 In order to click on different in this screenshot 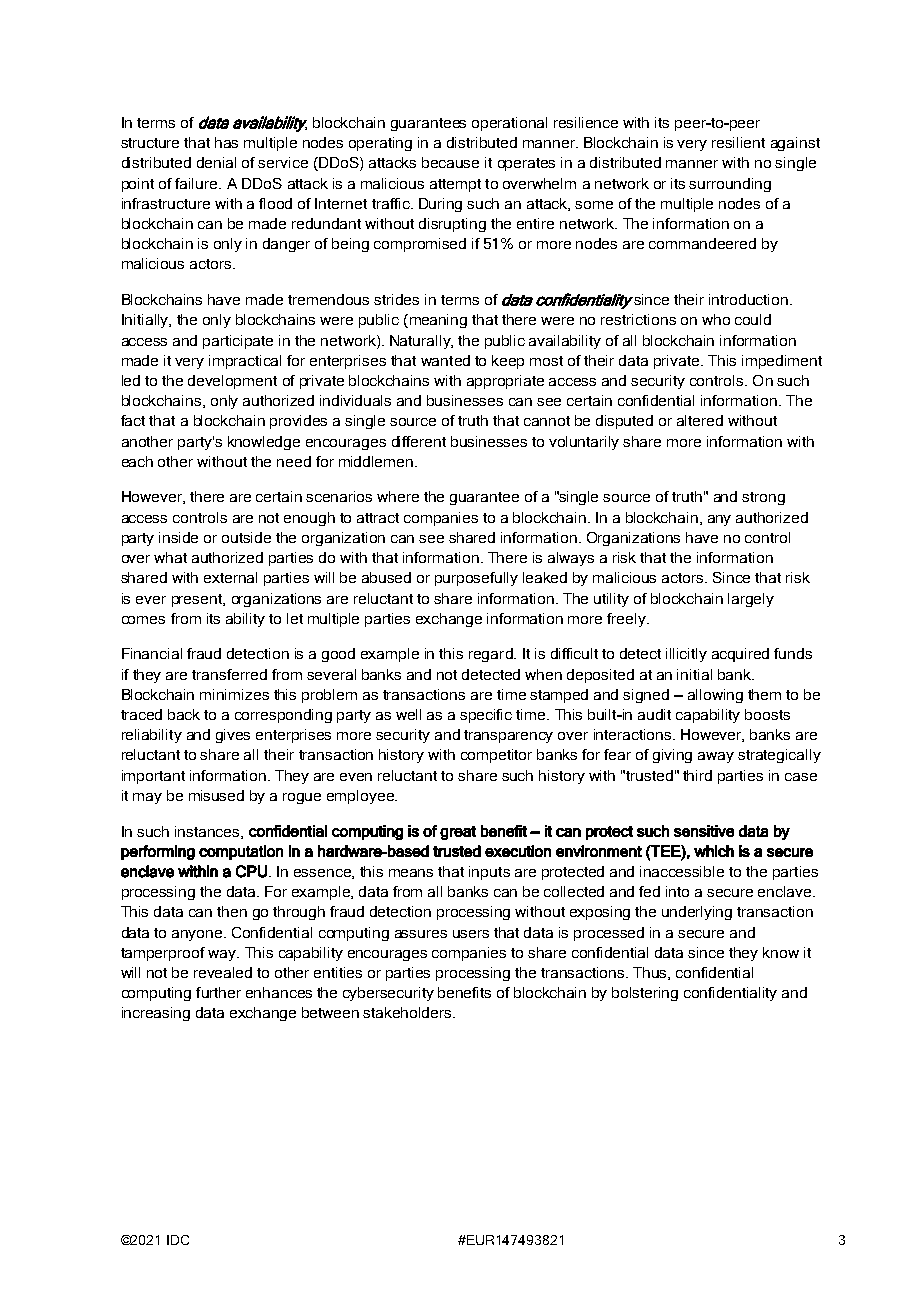, I will do `click(419, 441)`.
